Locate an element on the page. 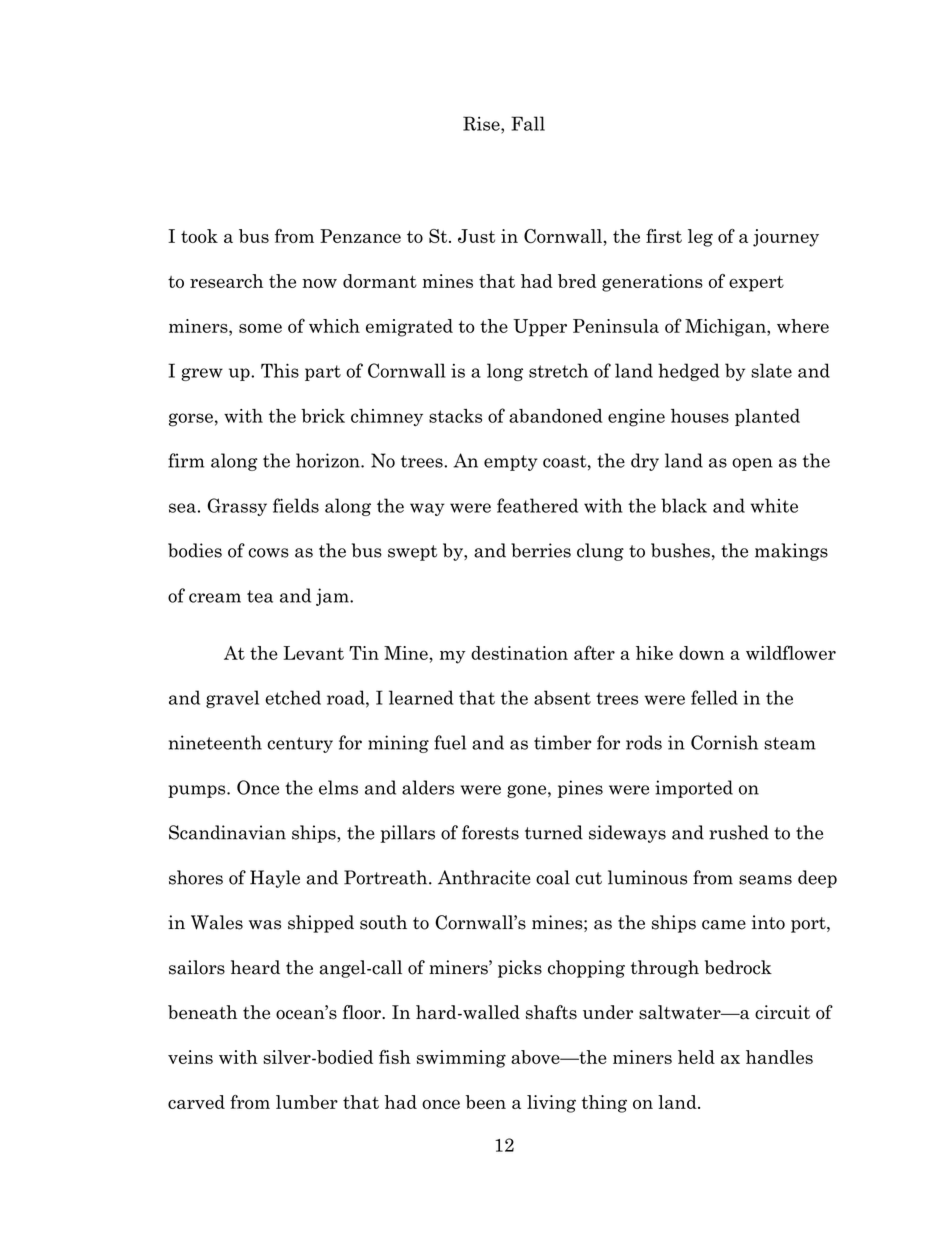 This page has height=1233, width=952. leg is located at coordinates (700, 238).
